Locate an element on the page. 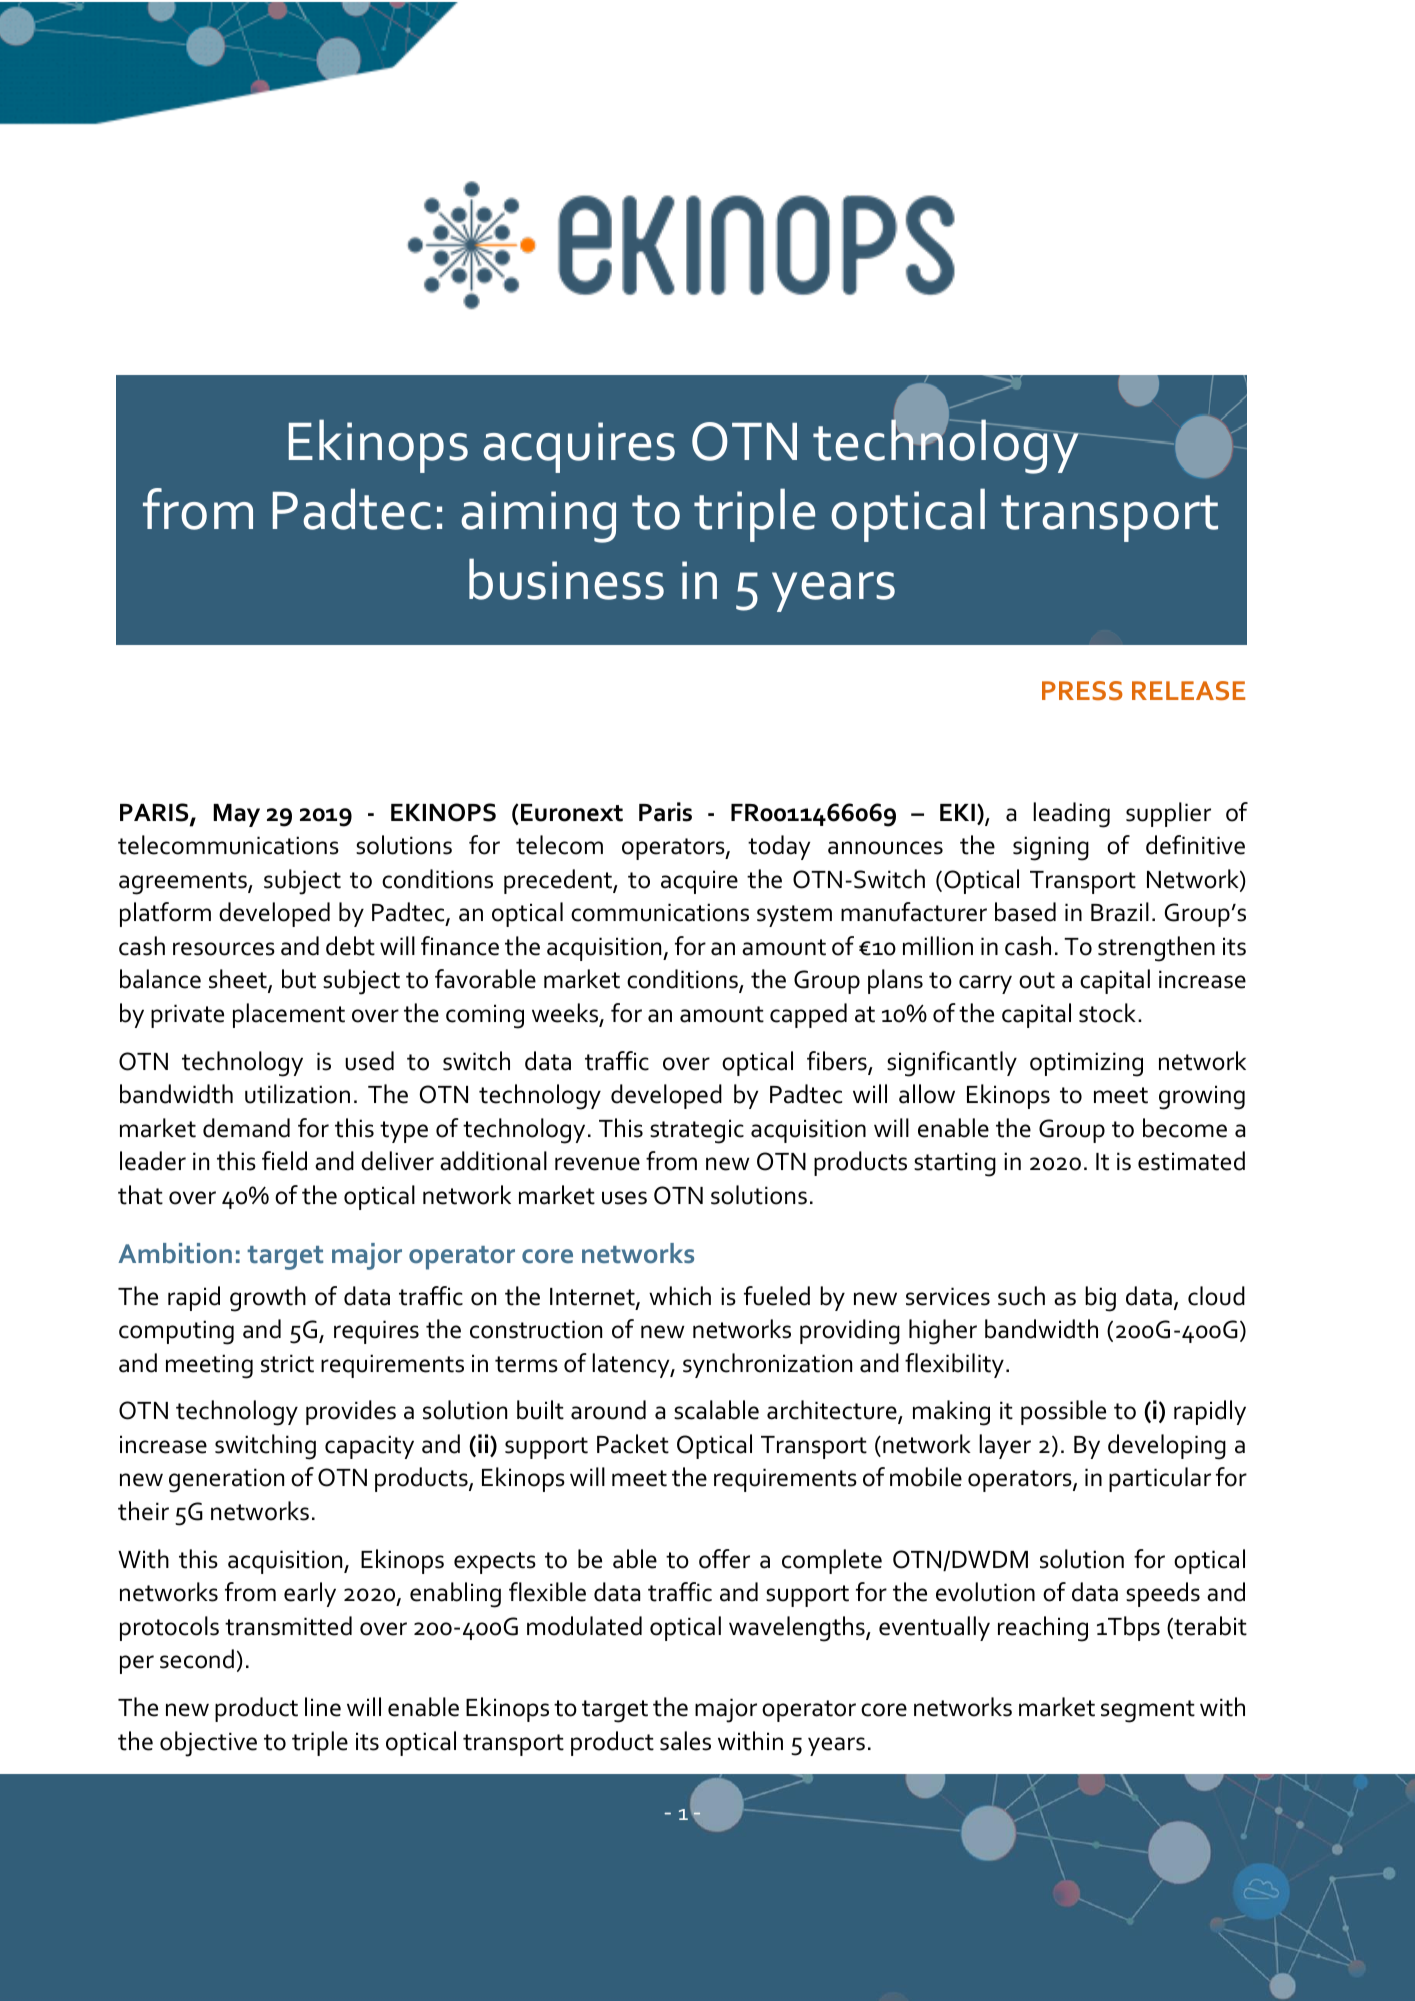 The image size is (1415, 2001). demand is located at coordinates (246, 1128).
